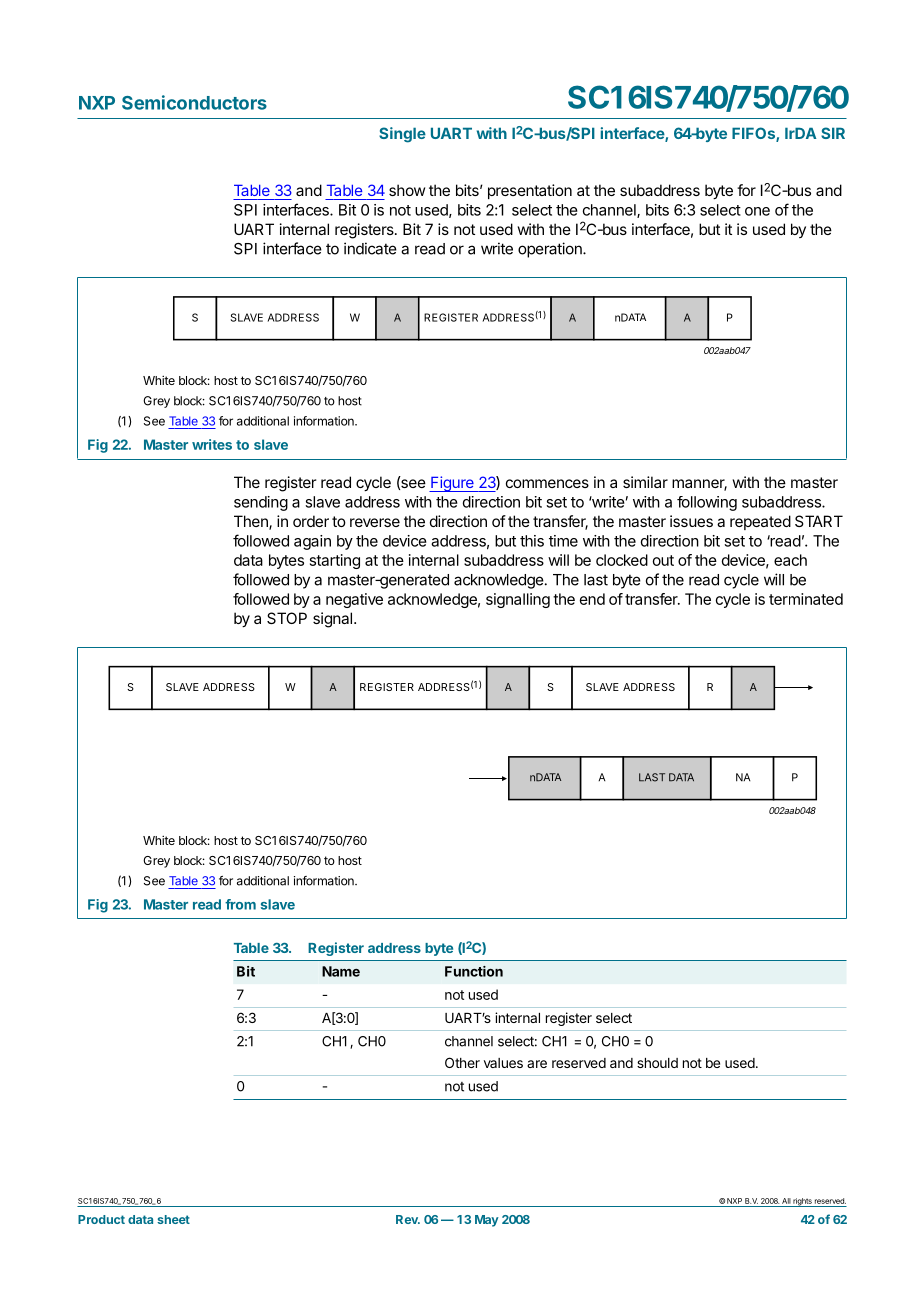 The width and height of the document is (924, 1308). Describe the element at coordinates (402, 135) in the document. I see `Single` at that location.
